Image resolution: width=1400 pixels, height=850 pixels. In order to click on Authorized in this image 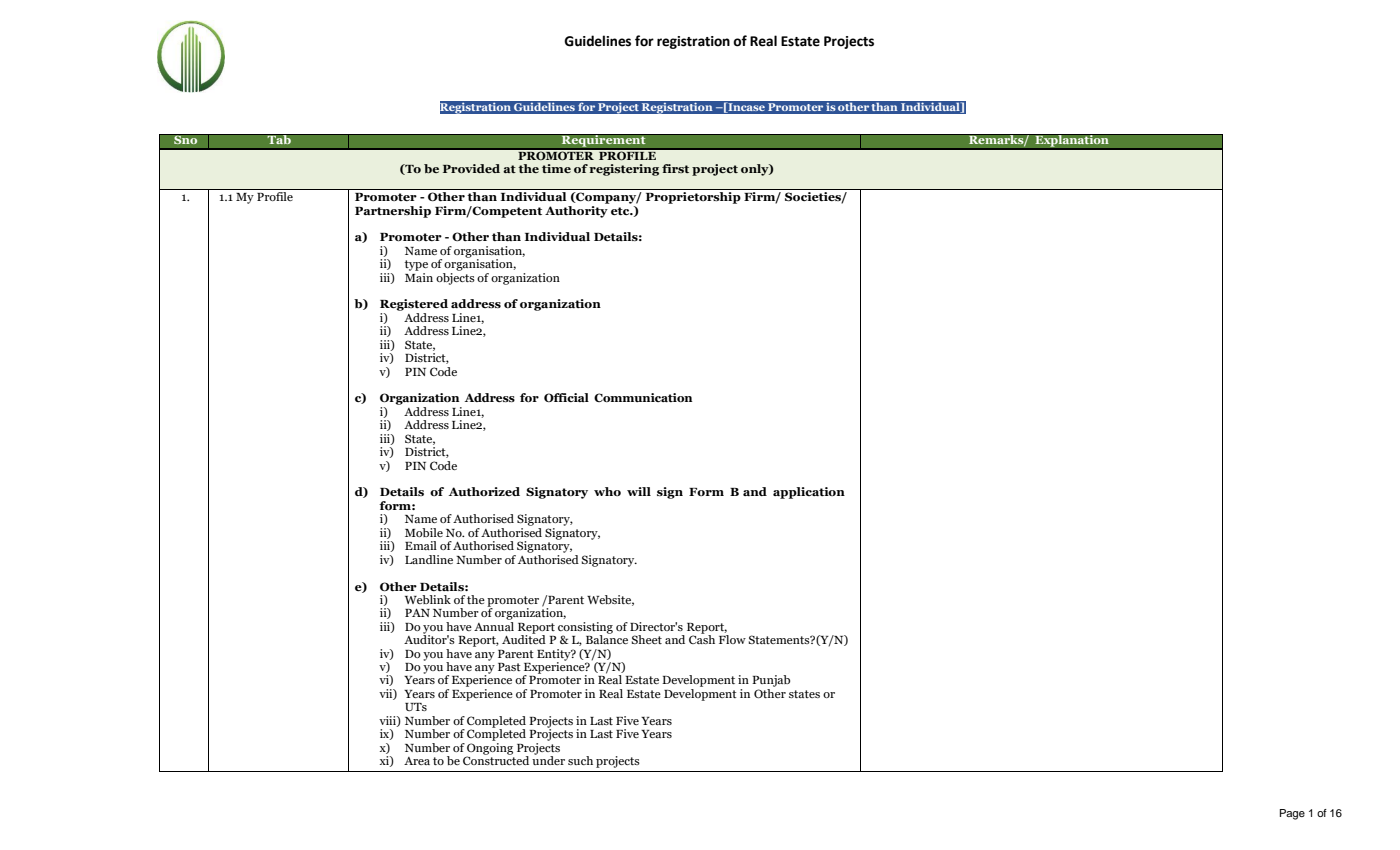, I will do `click(484, 491)`.
